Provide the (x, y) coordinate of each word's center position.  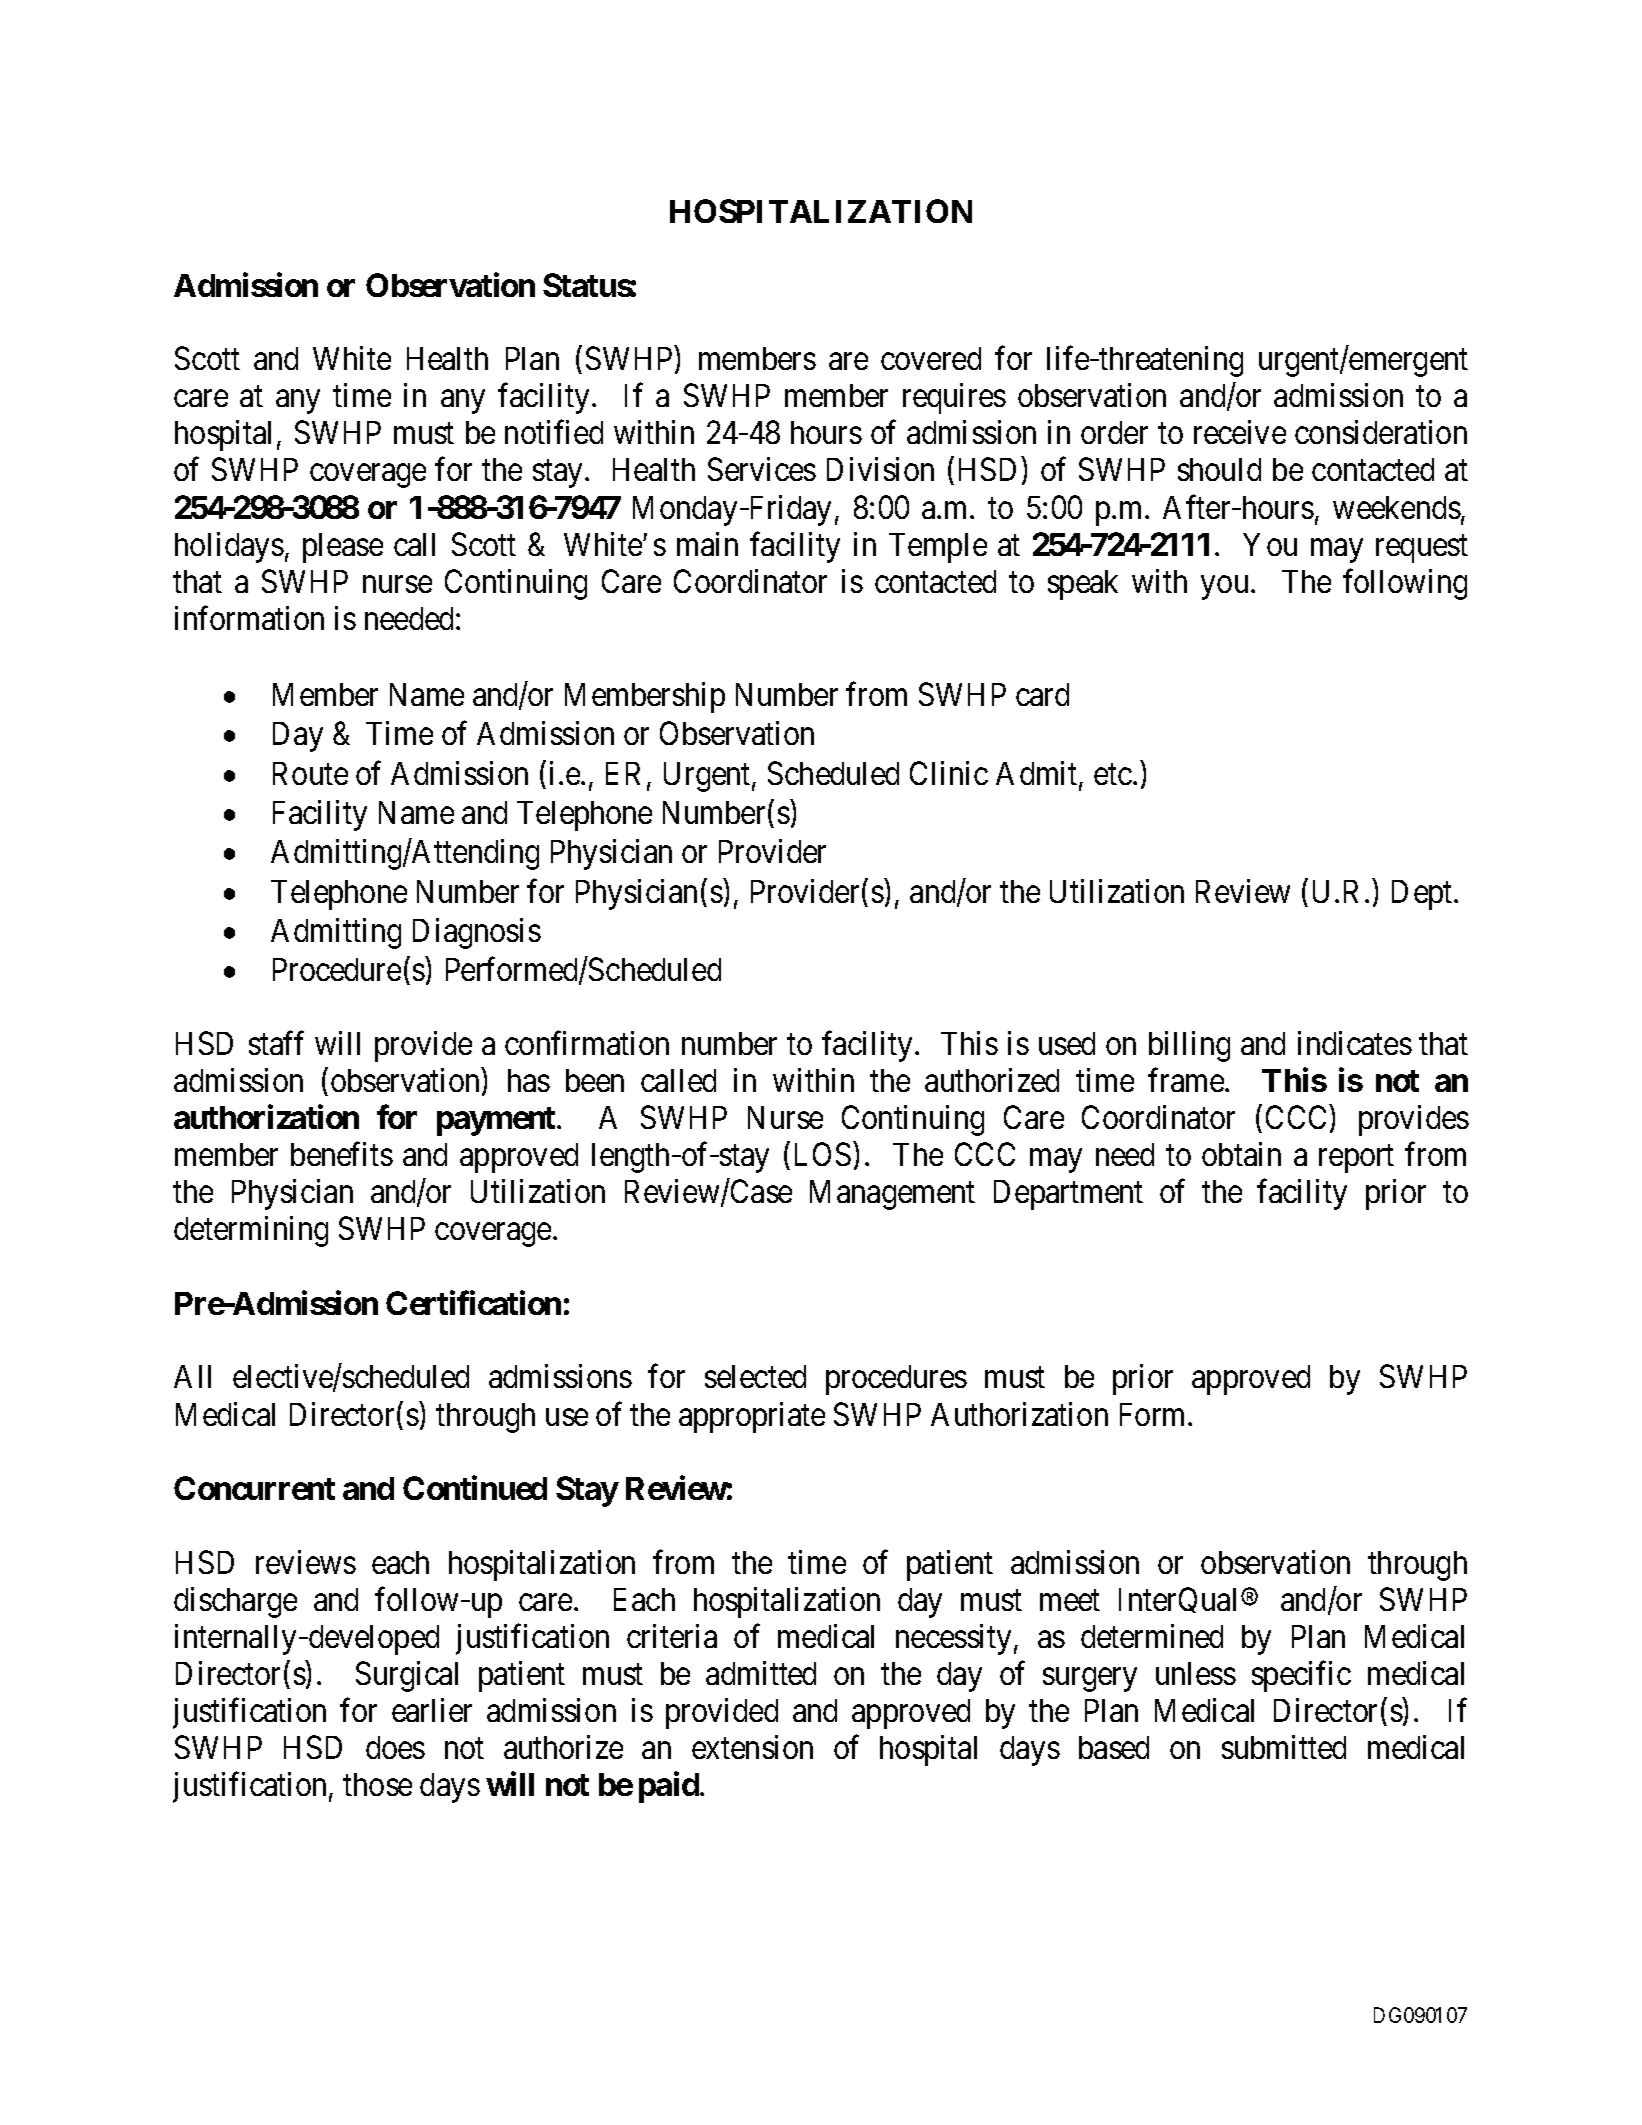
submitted (1284, 1747)
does (395, 1747)
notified (554, 432)
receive (1240, 432)
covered (931, 358)
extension (752, 1747)
